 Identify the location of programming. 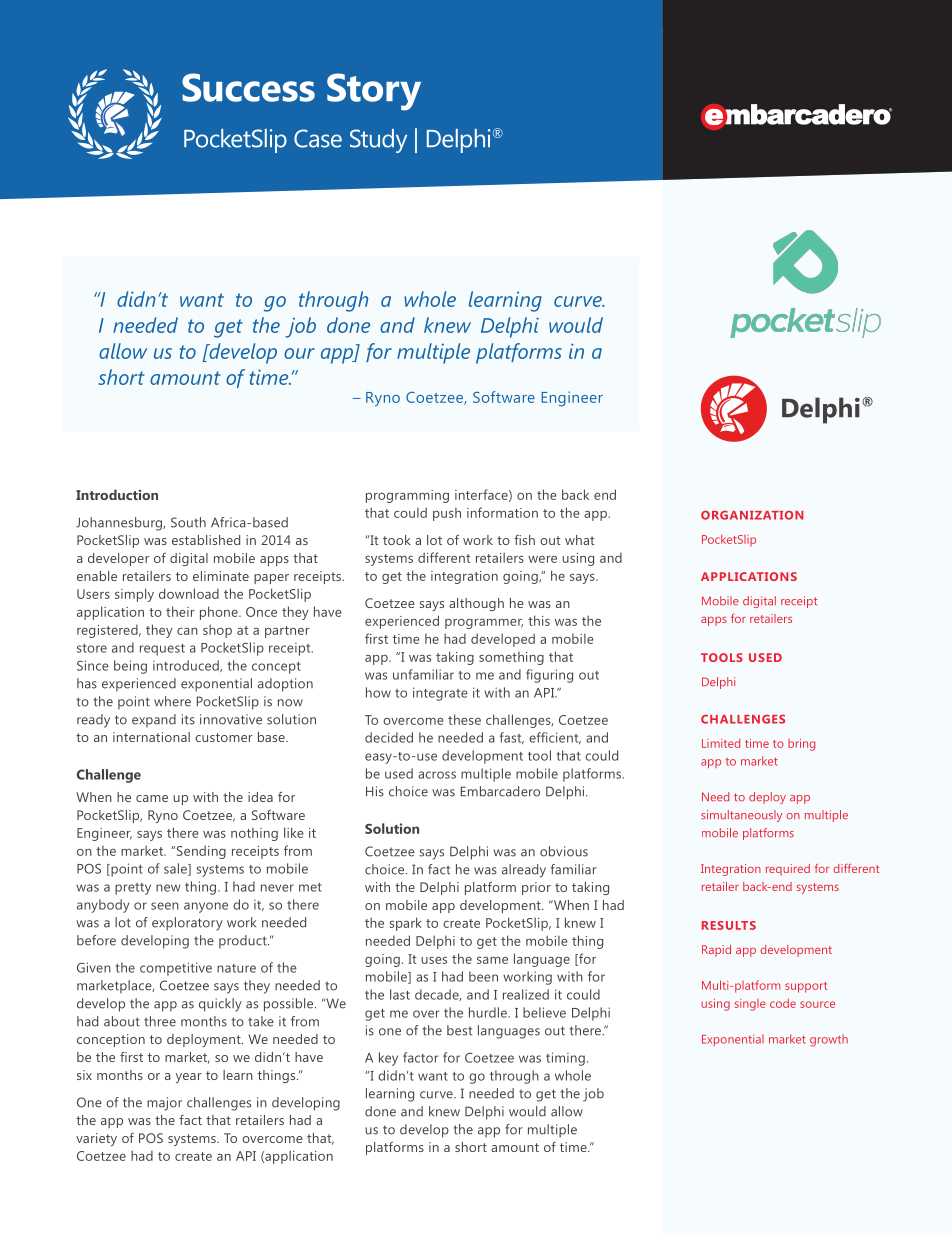
(407, 496).
